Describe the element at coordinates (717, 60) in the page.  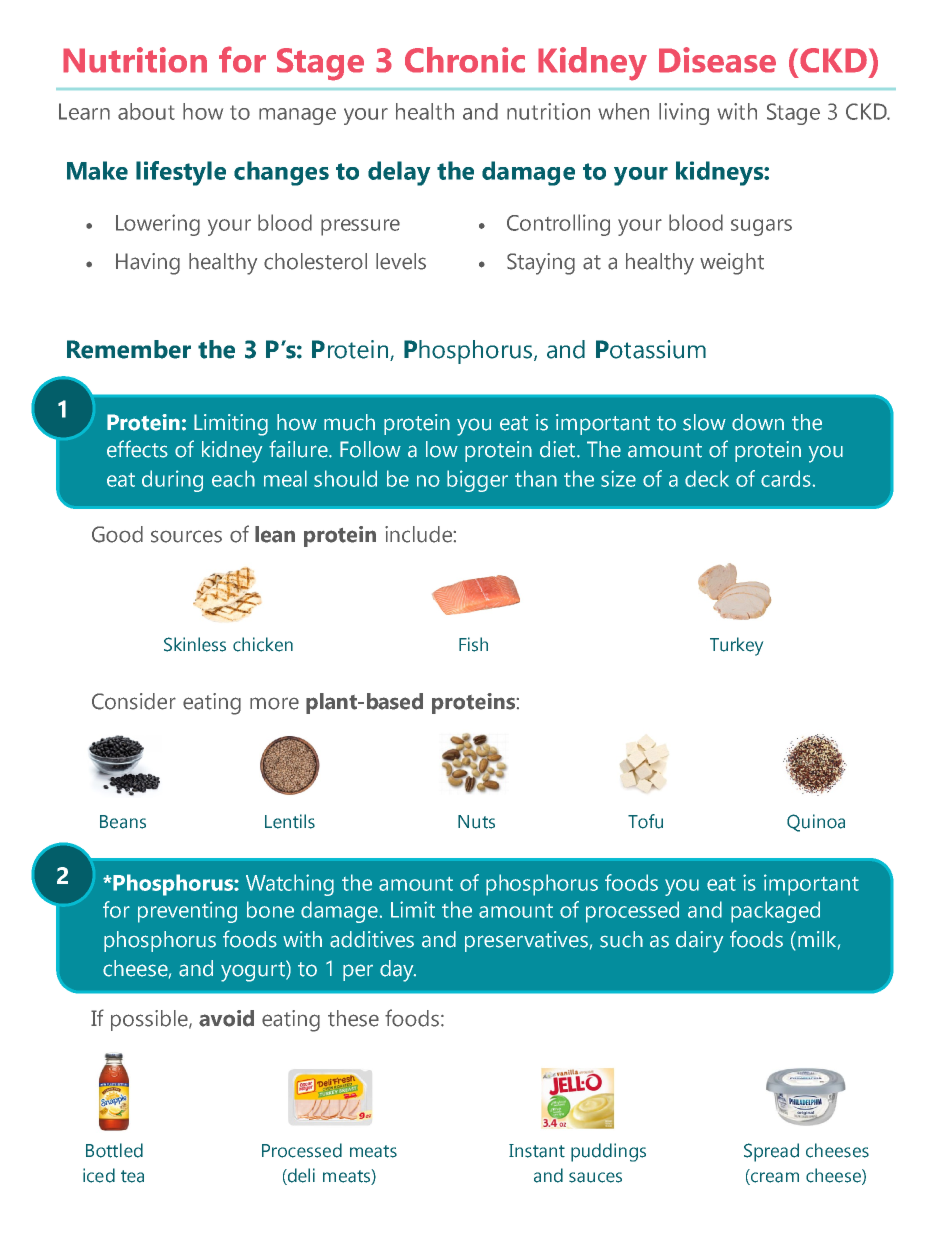
I see `Disease` at that location.
